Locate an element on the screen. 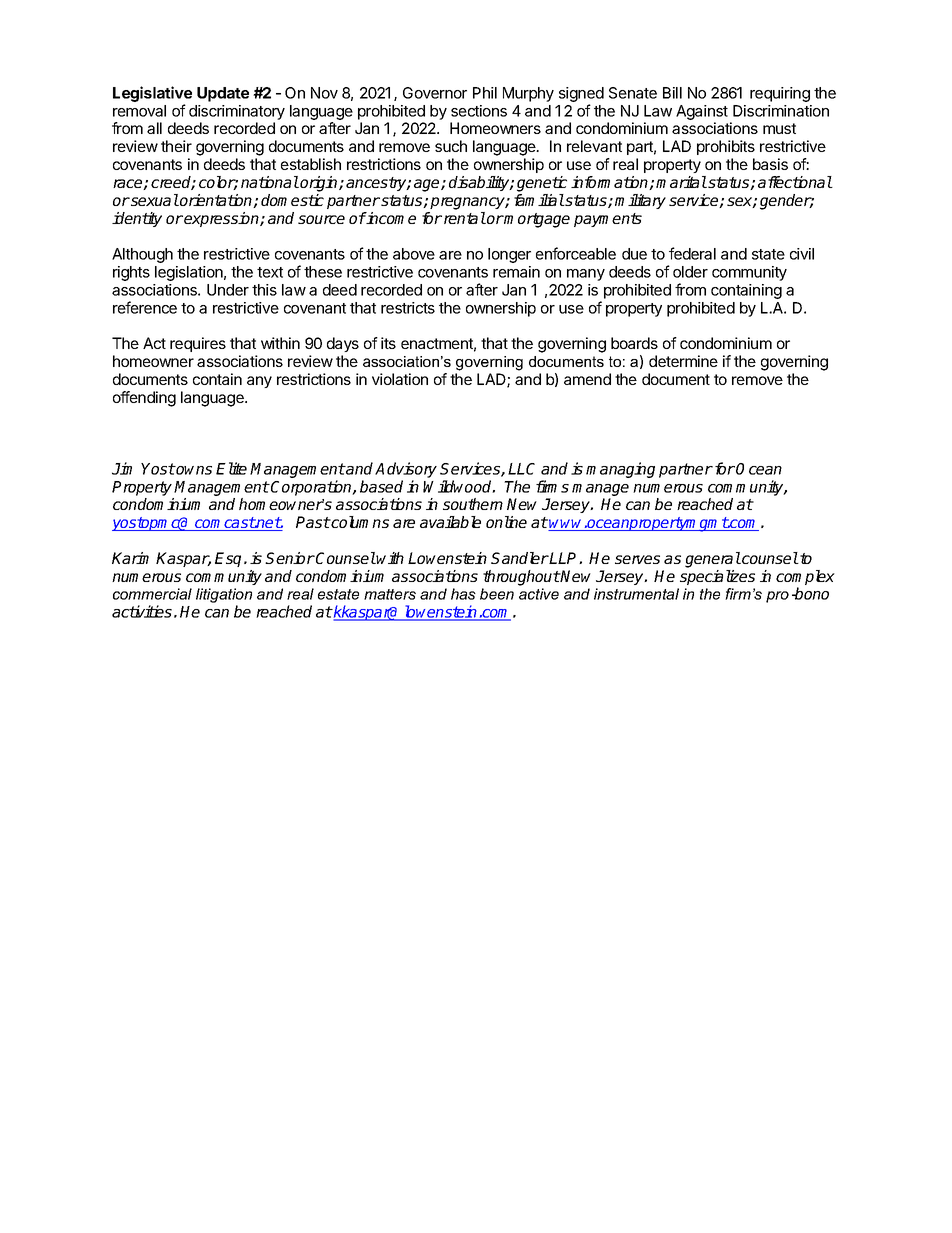 The height and width of the screenshot is (1233, 952). rental is located at coordinates (465, 218).
